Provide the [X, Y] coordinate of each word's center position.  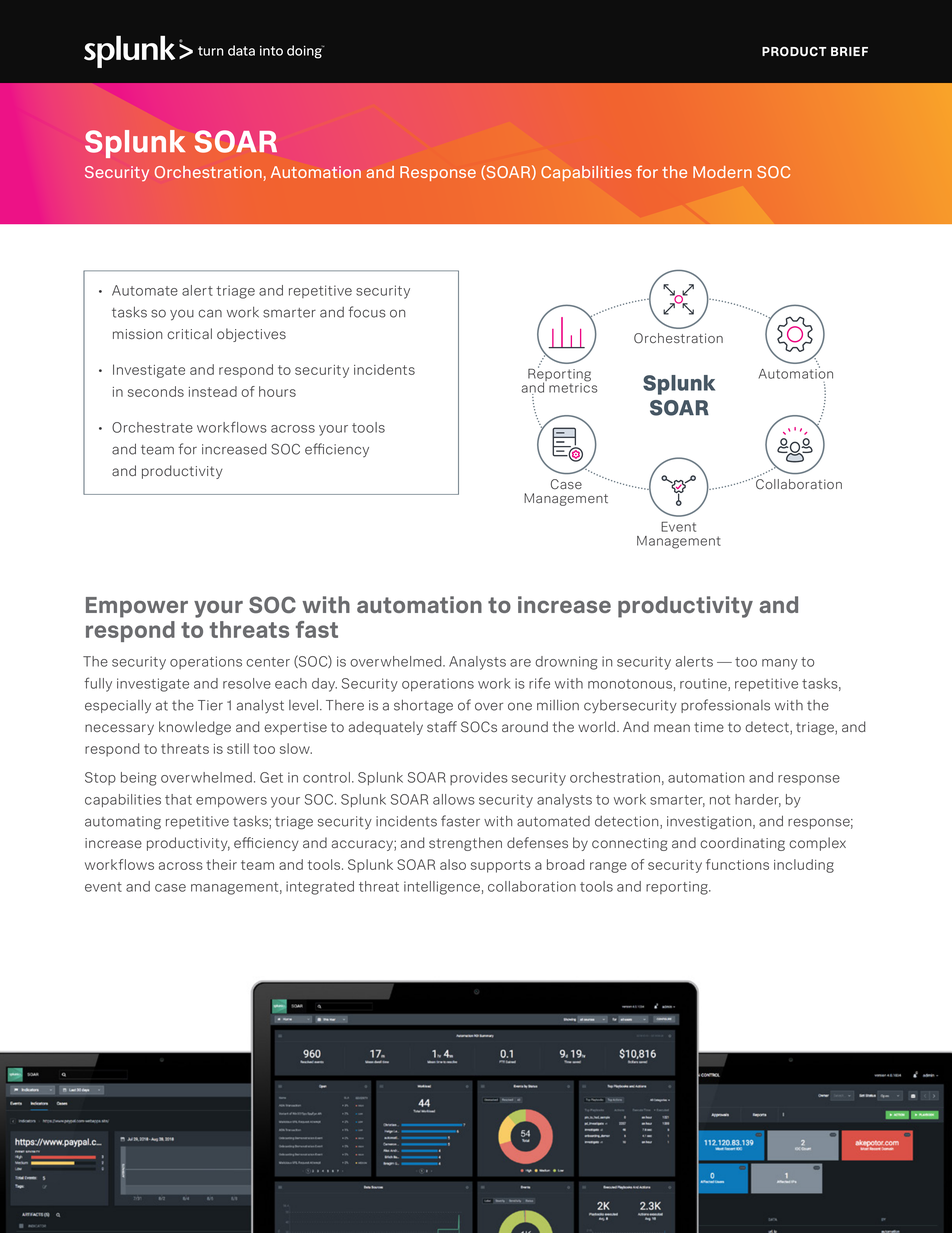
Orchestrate [152, 427]
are [520, 663]
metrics [573, 387]
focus [367, 312]
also [453, 864]
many [780, 664]
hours [277, 391]
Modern [722, 172]
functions [737, 864]
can [210, 313]
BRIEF [849, 51]
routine [704, 684]
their [221, 864]
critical [189, 333]
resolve [247, 683]
